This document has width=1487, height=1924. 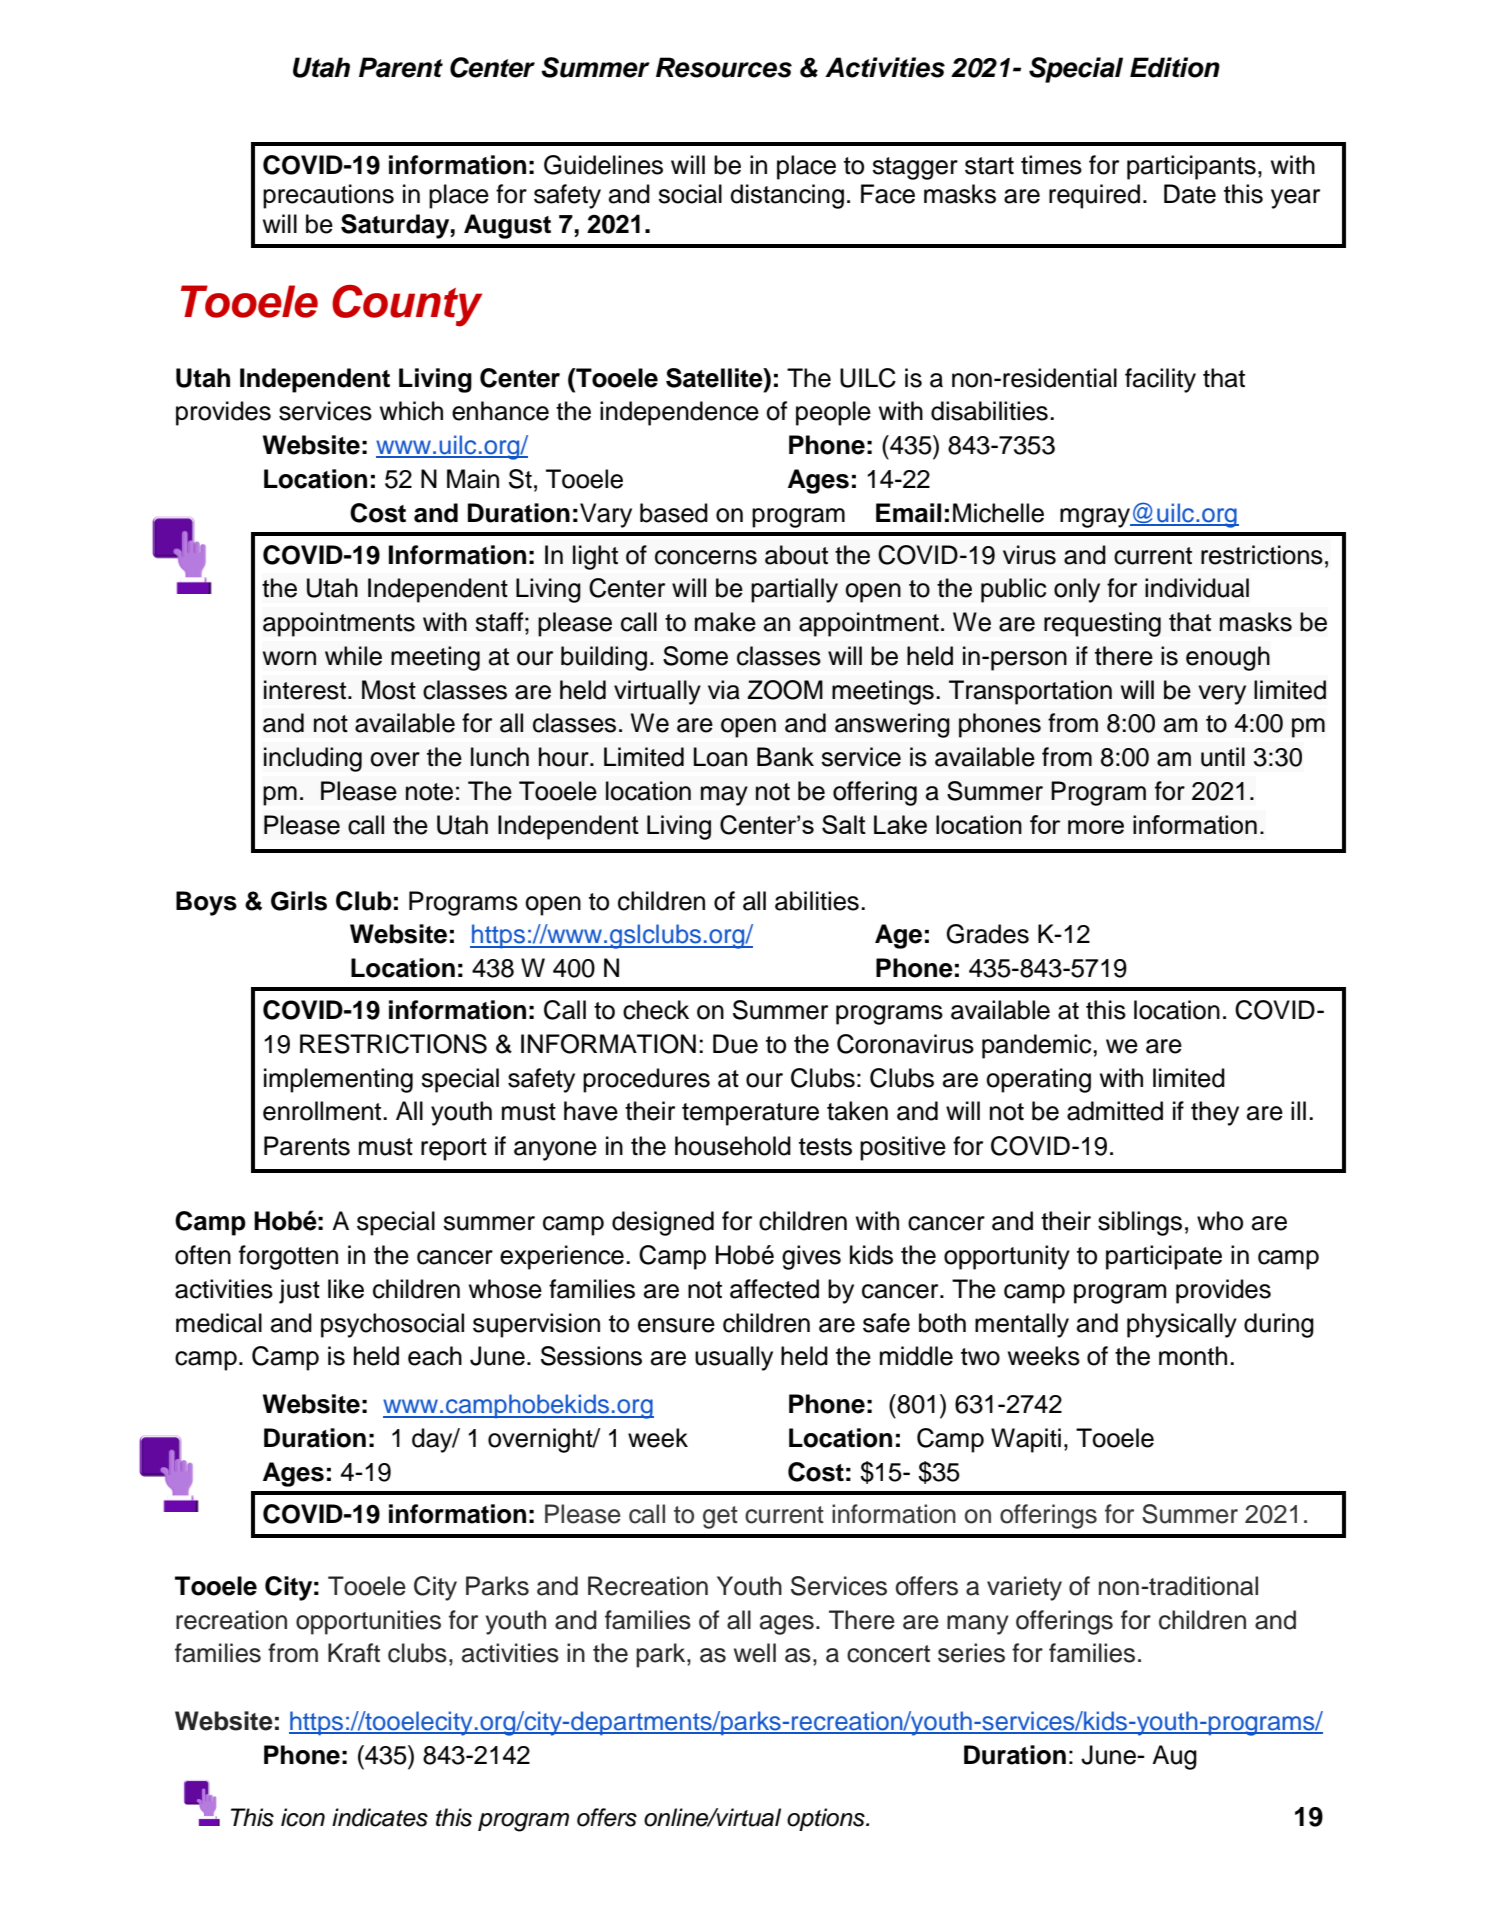 I want to click on check, so click(x=656, y=1010).
